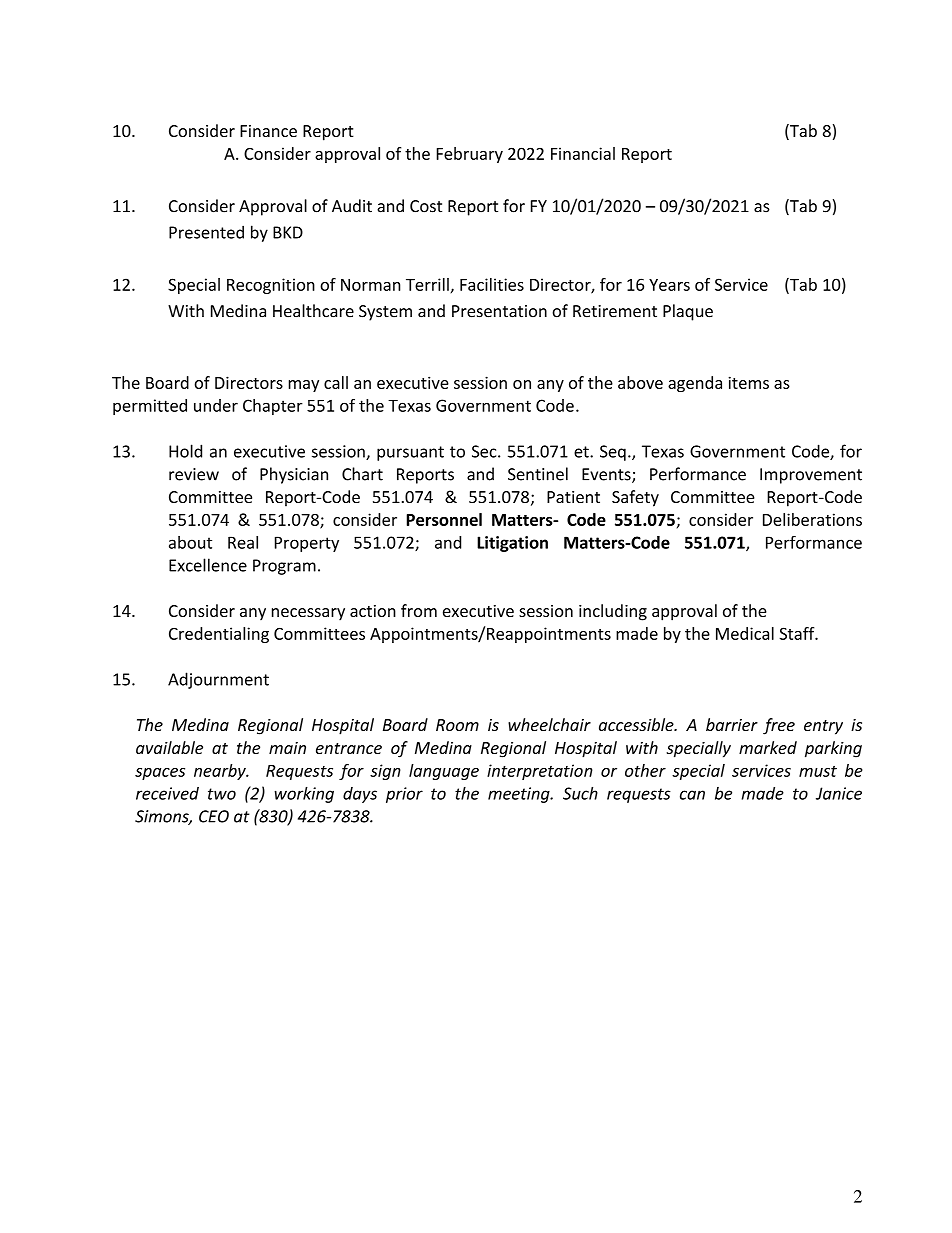 The width and height of the image is (952, 1233). Describe the element at coordinates (811, 476) in the image. I see `Improvement` at that location.
